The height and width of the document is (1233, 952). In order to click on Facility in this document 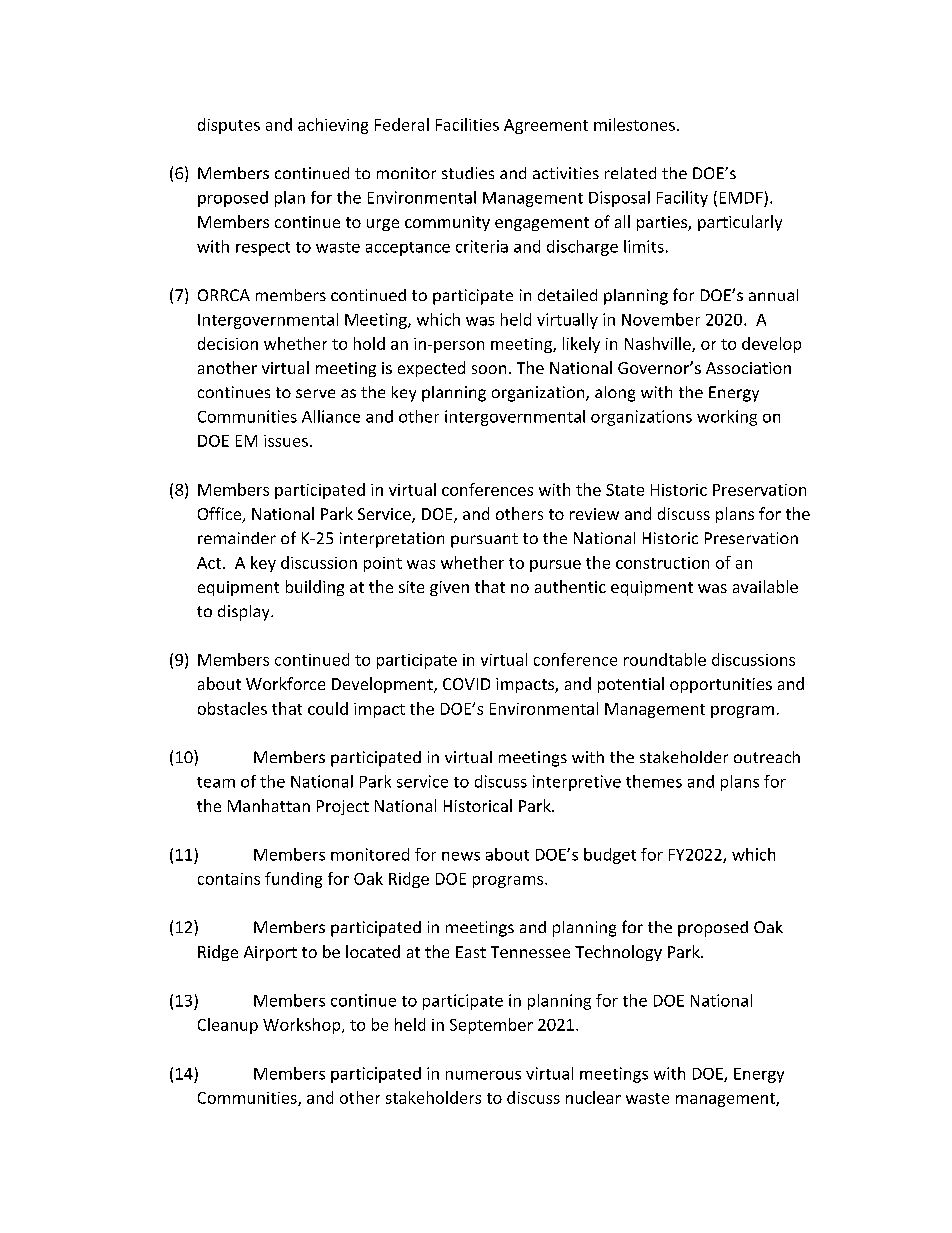, I will do `click(682, 199)`.
